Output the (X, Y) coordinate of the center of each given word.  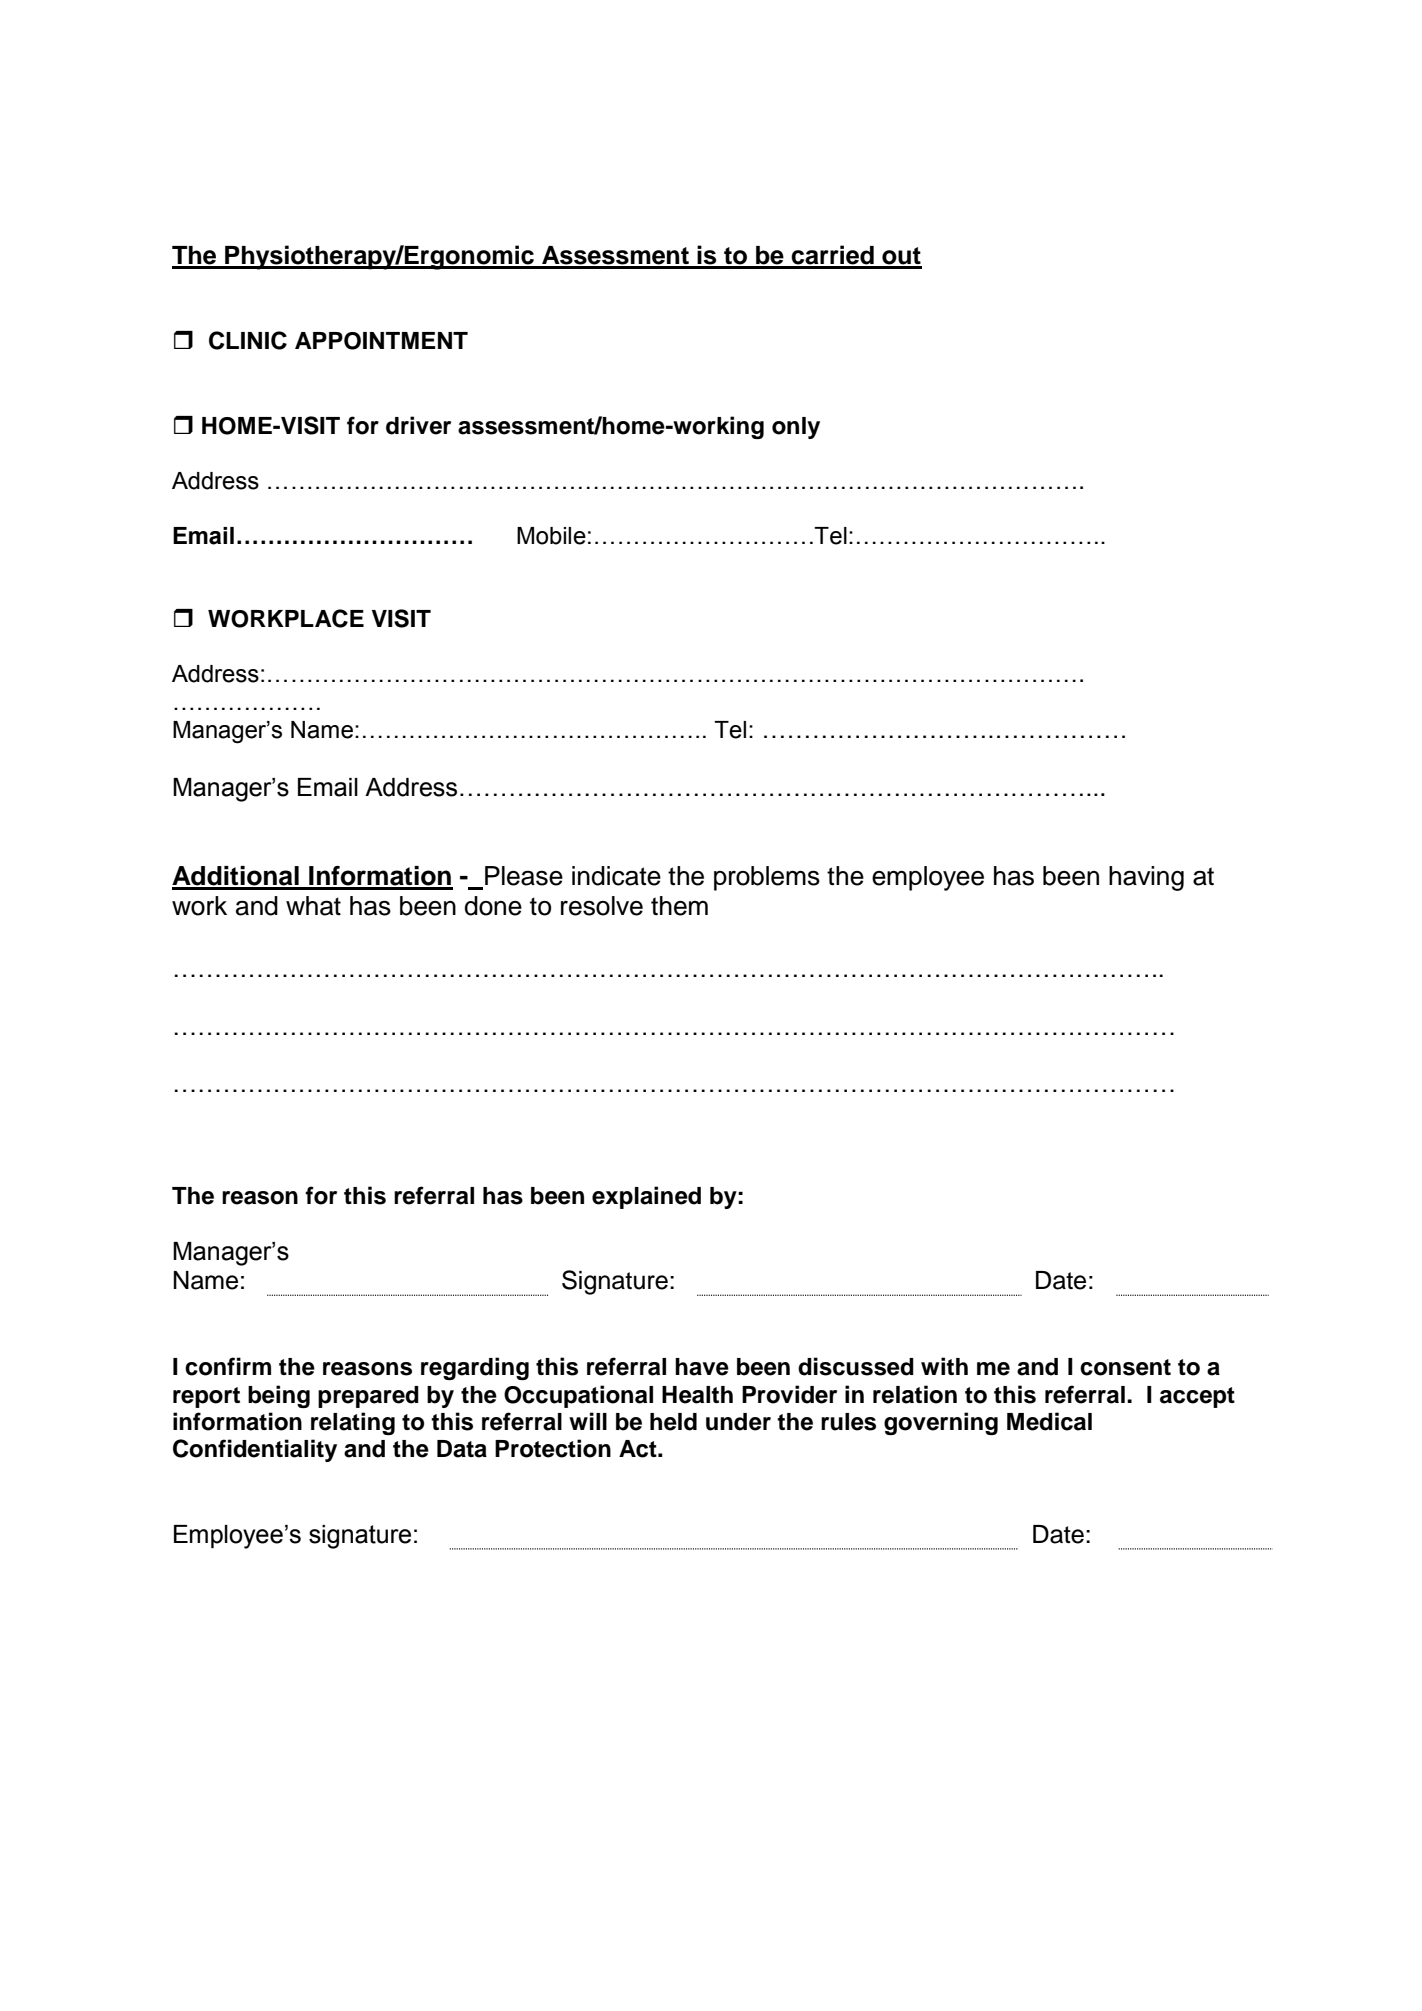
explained (646, 1197)
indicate (616, 876)
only (796, 428)
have (702, 1367)
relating (353, 1423)
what (313, 906)
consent (1125, 1367)
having (1146, 878)
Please (524, 876)
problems (767, 878)
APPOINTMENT (381, 341)
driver (418, 425)
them (679, 906)
